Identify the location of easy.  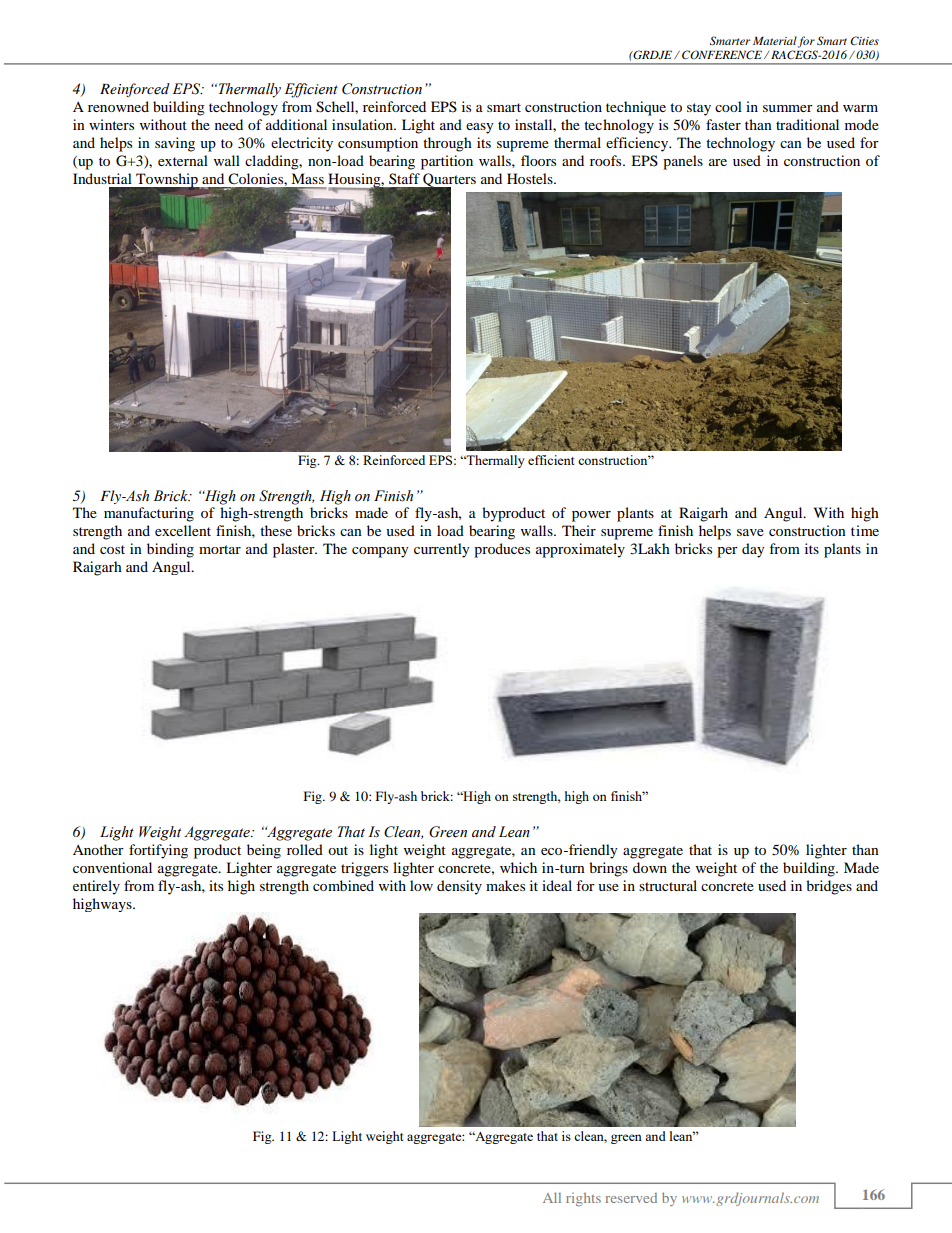
(480, 128).
